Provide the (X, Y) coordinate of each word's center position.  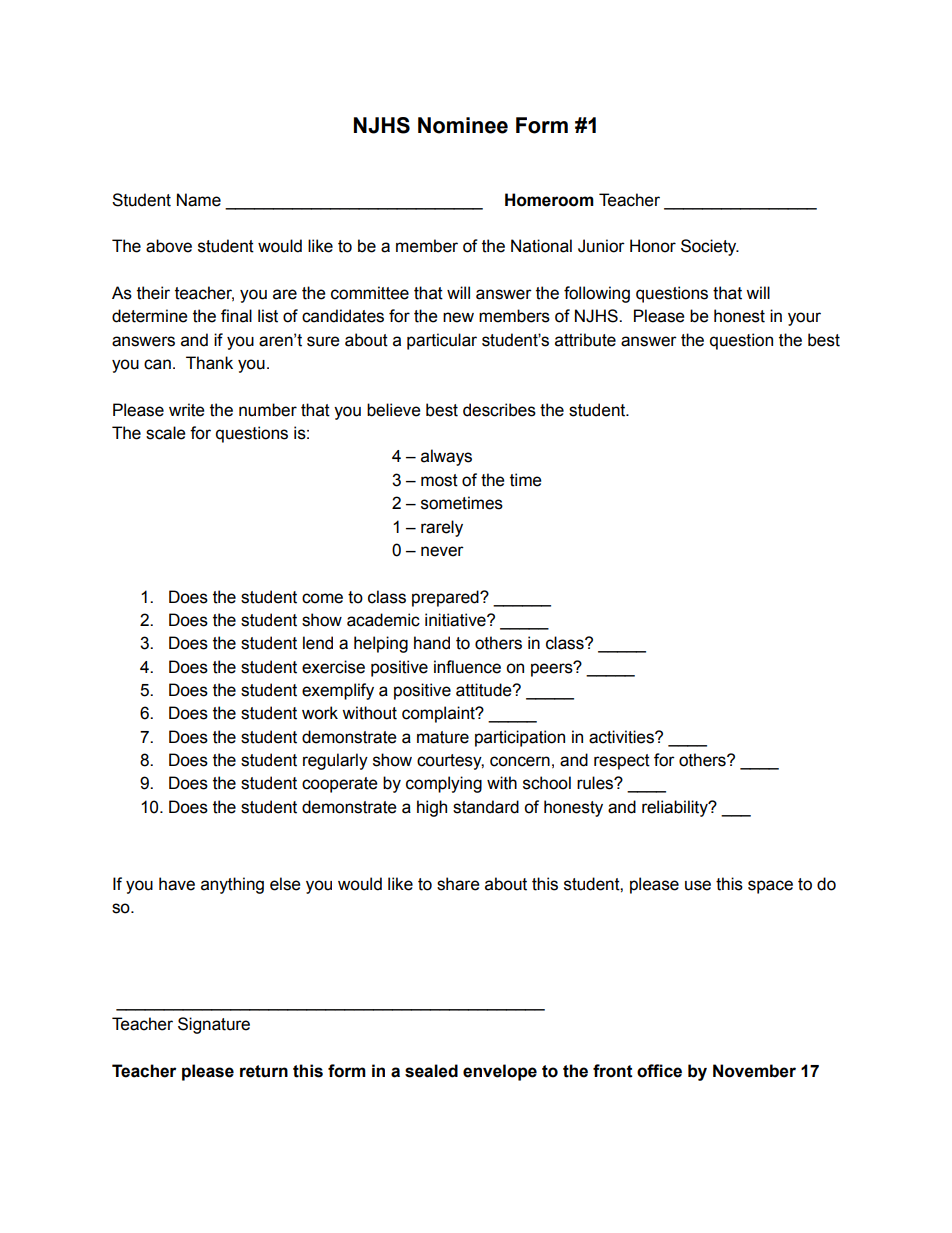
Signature (214, 1025)
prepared (446, 598)
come (322, 598)
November (754, 1071)
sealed (431, 1071)
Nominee (463, 125)
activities (622, 737)
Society (710, 247)
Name (199, 200)
